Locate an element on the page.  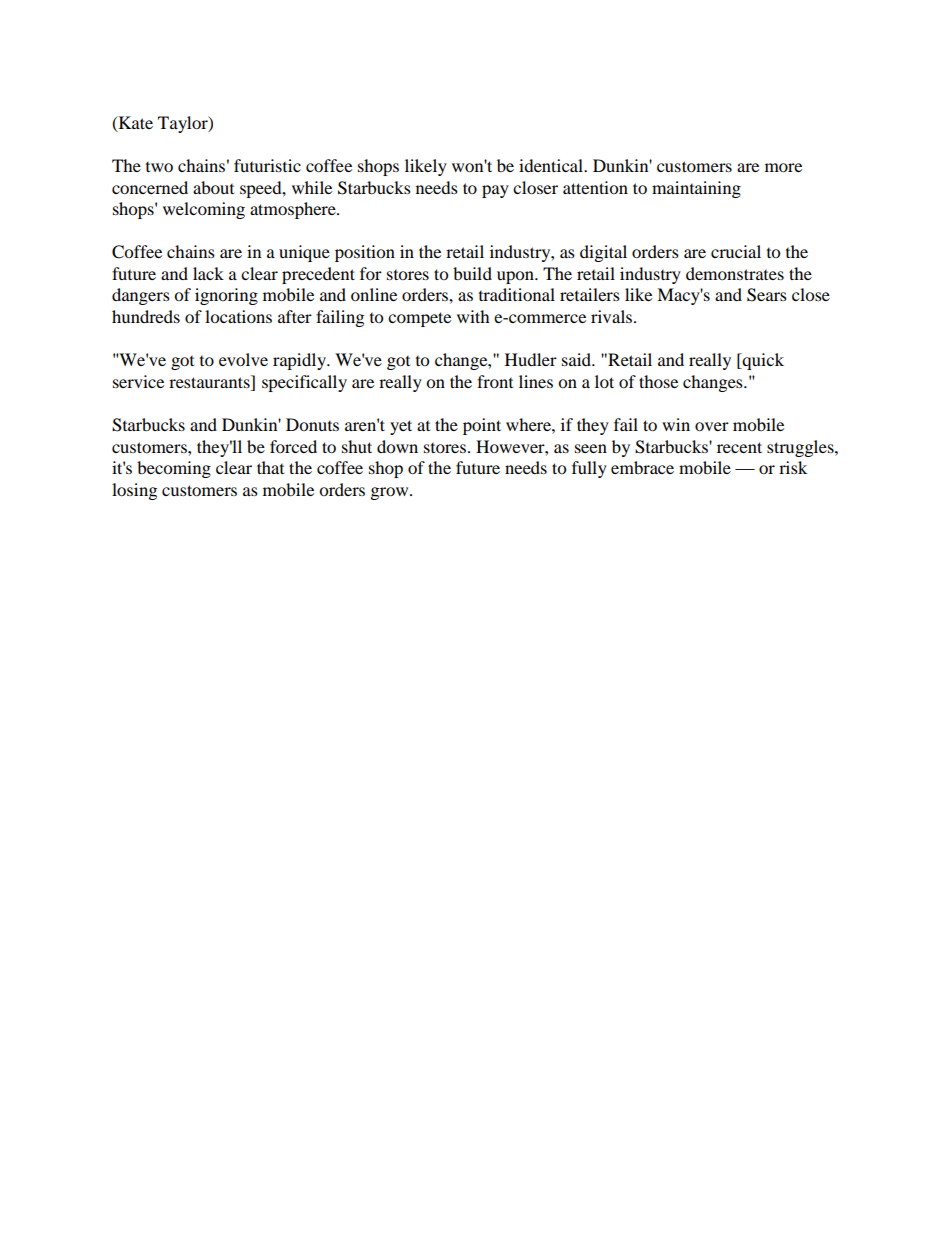
about is located at coordinates (213, 187).
